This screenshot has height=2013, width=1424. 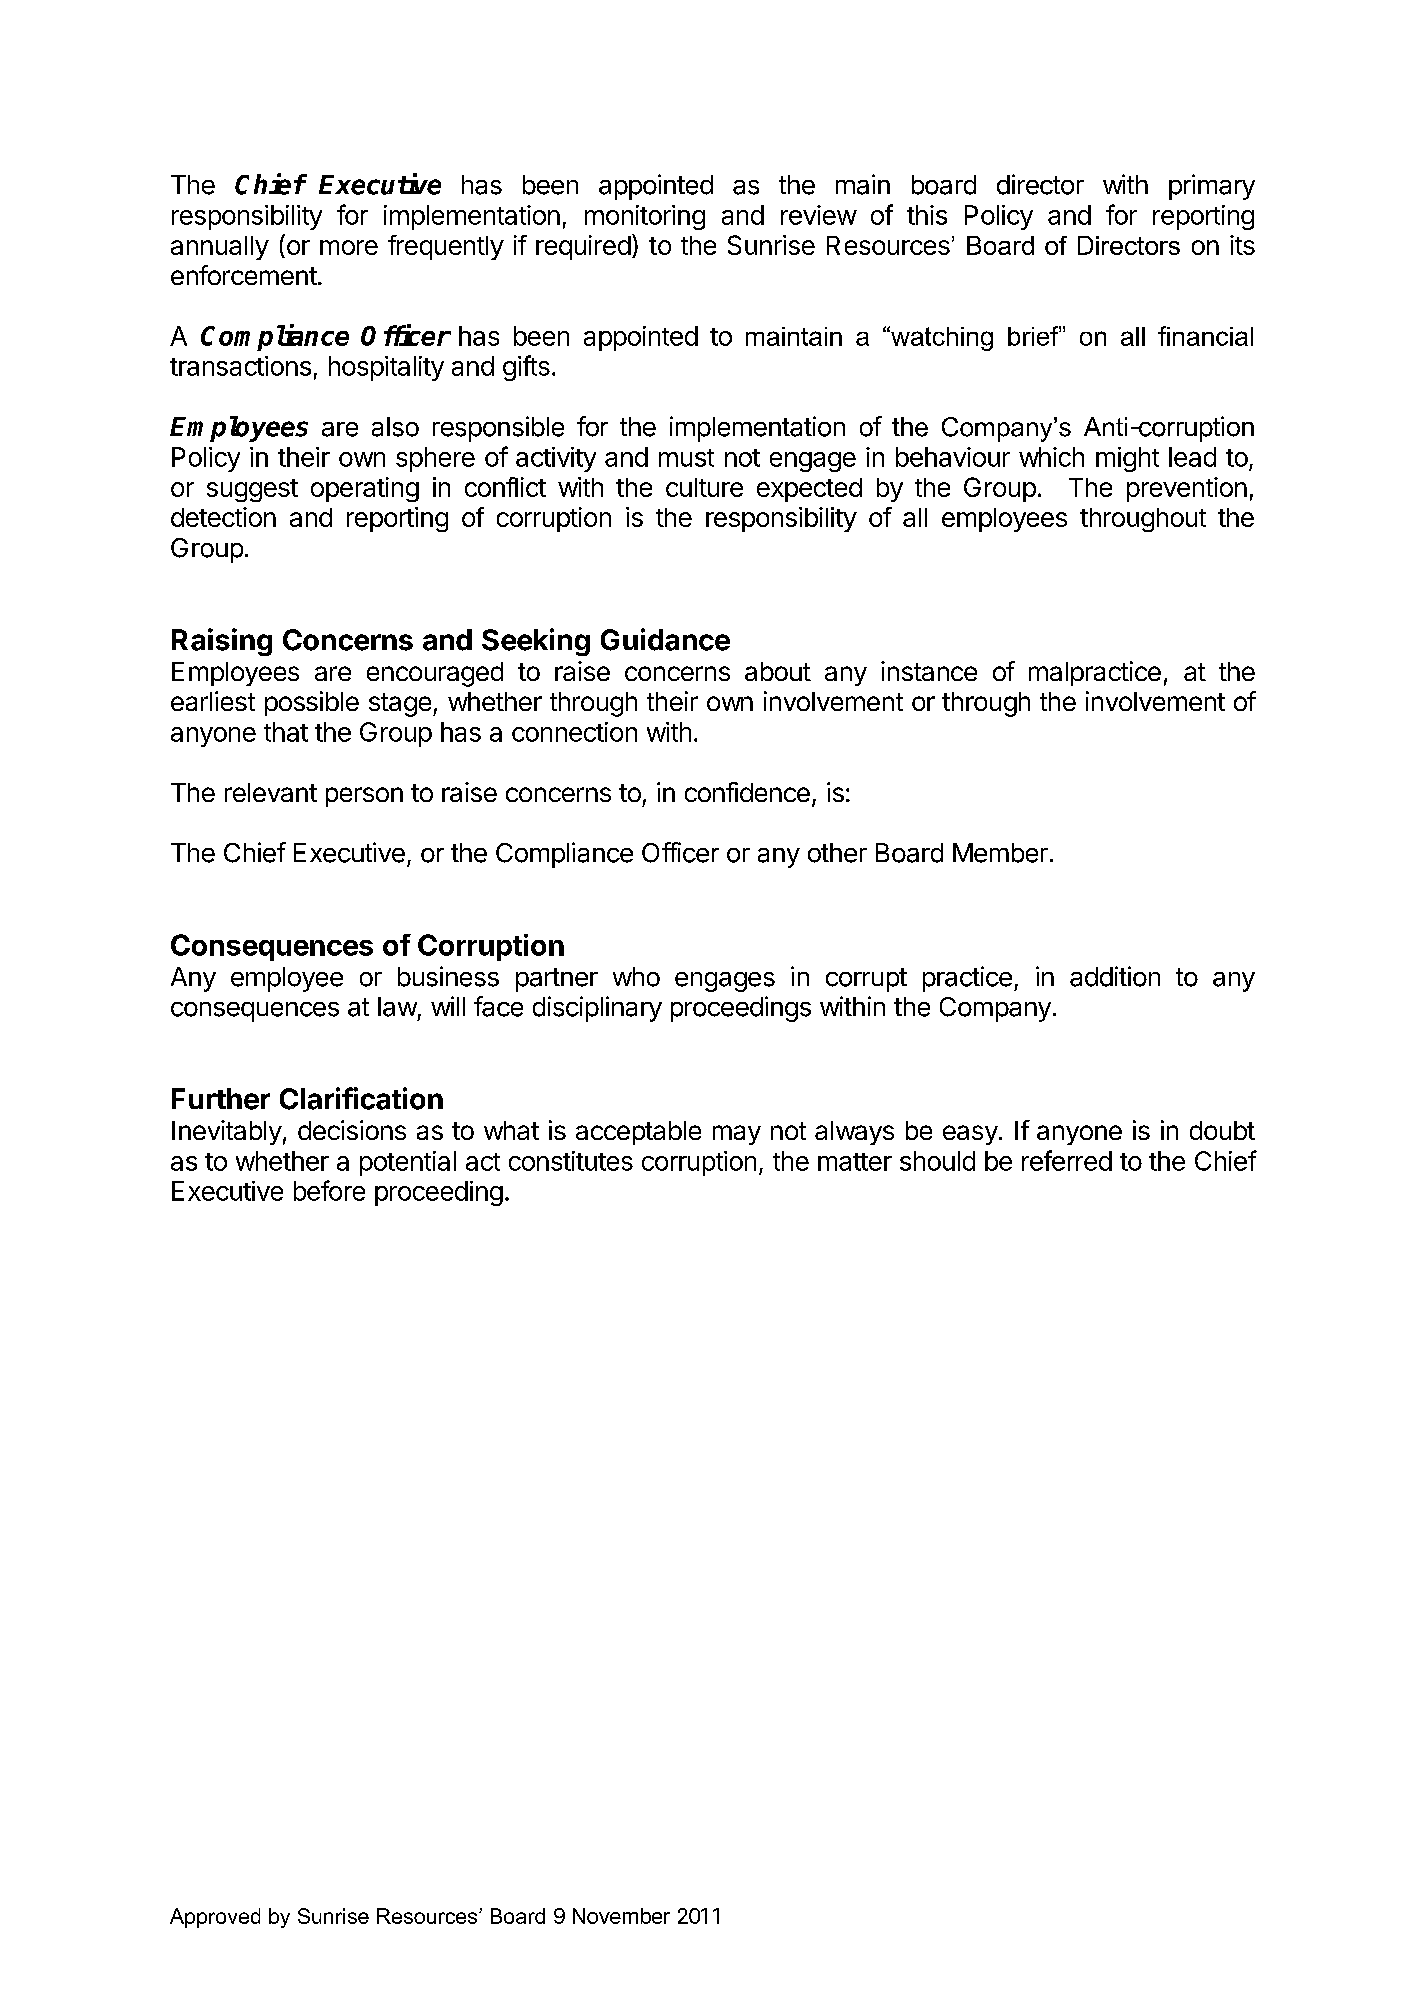 I want to click on monitoring, so click(x=645, y=217).
